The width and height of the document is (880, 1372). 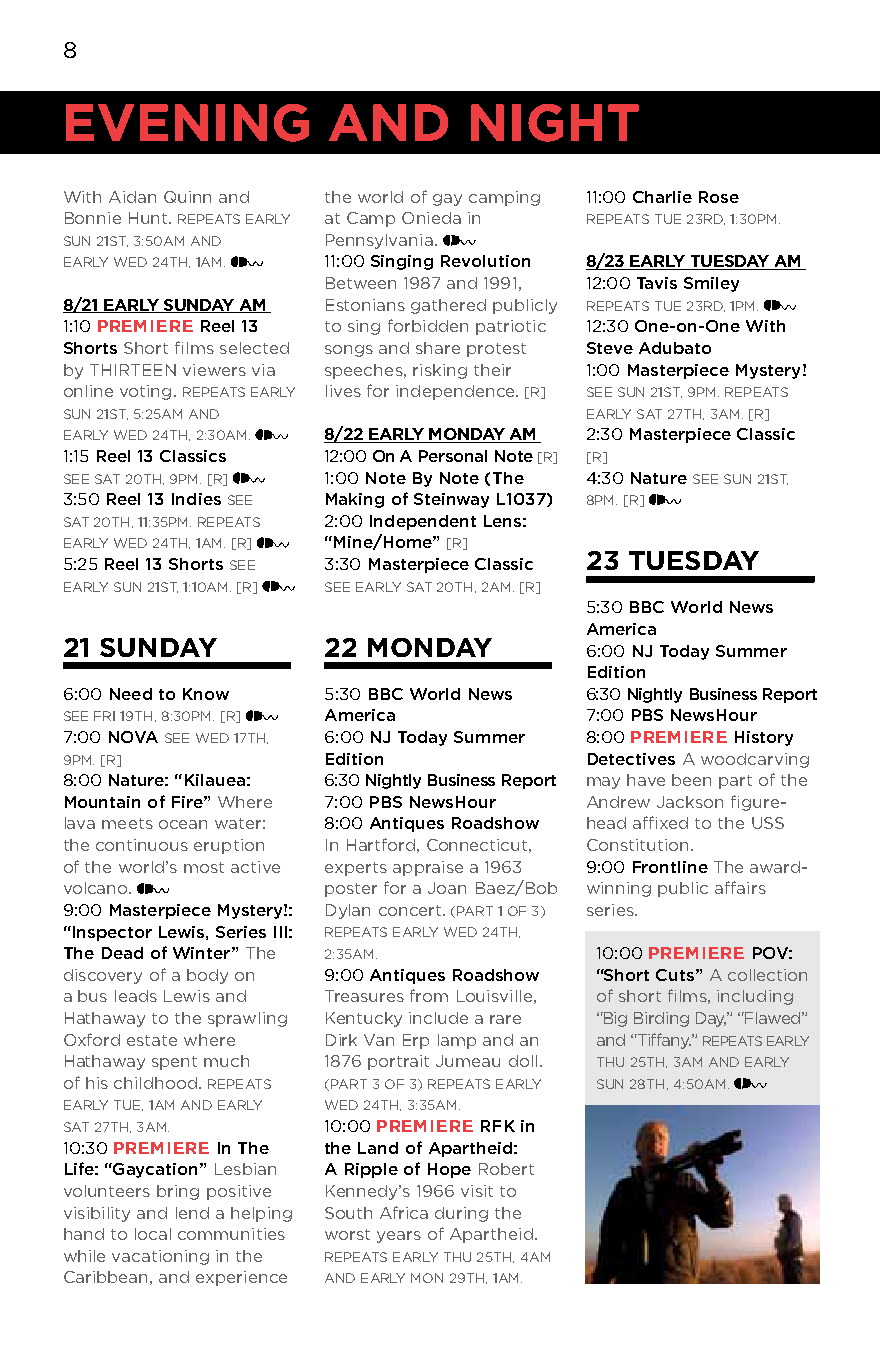 What do you see at coordinates (764, 738) in the document?
I see `History` at bounding box center [764, 738].
